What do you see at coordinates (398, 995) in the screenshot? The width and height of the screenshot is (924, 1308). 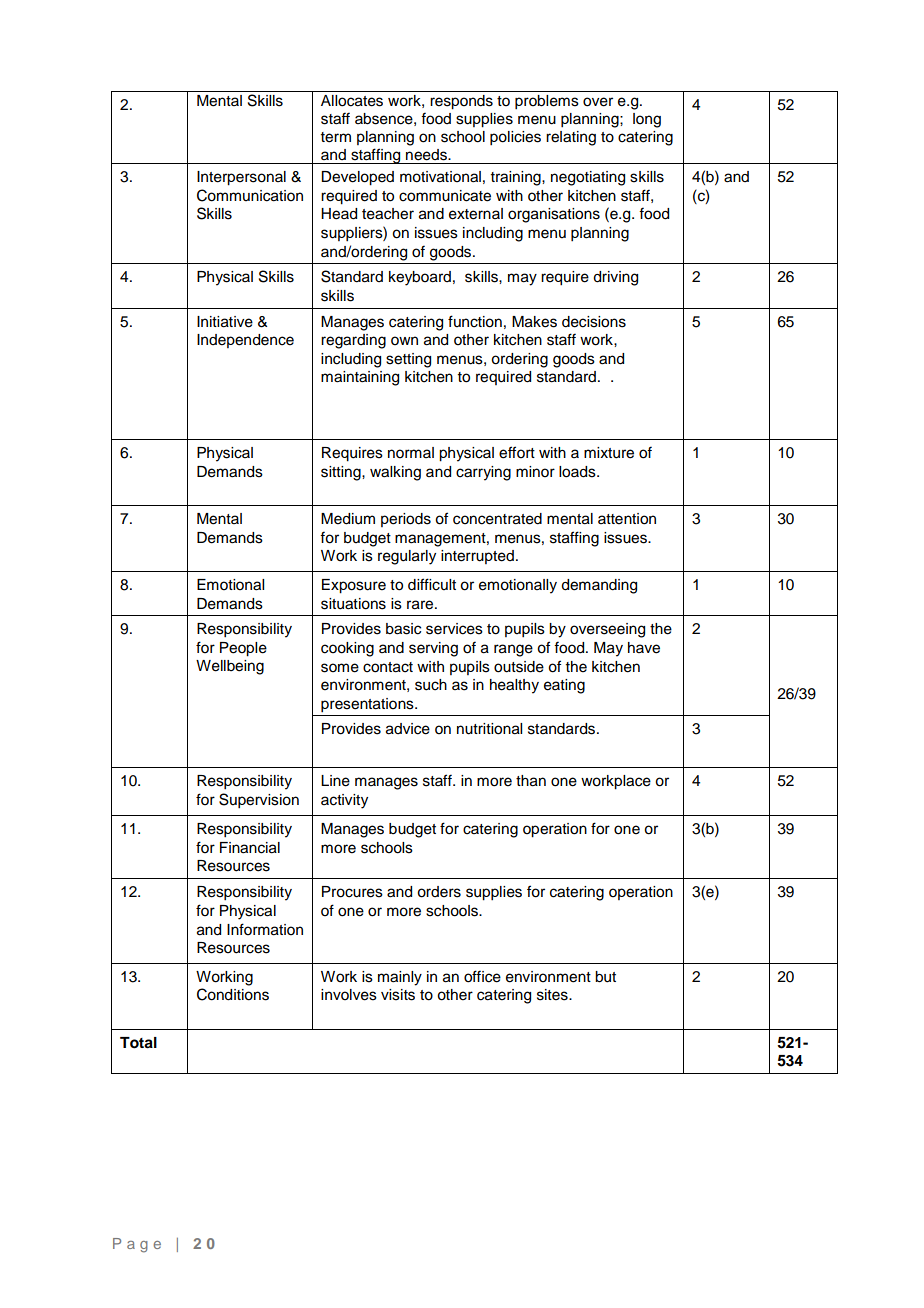 I see `visits` at bounding box center [398, 995].
